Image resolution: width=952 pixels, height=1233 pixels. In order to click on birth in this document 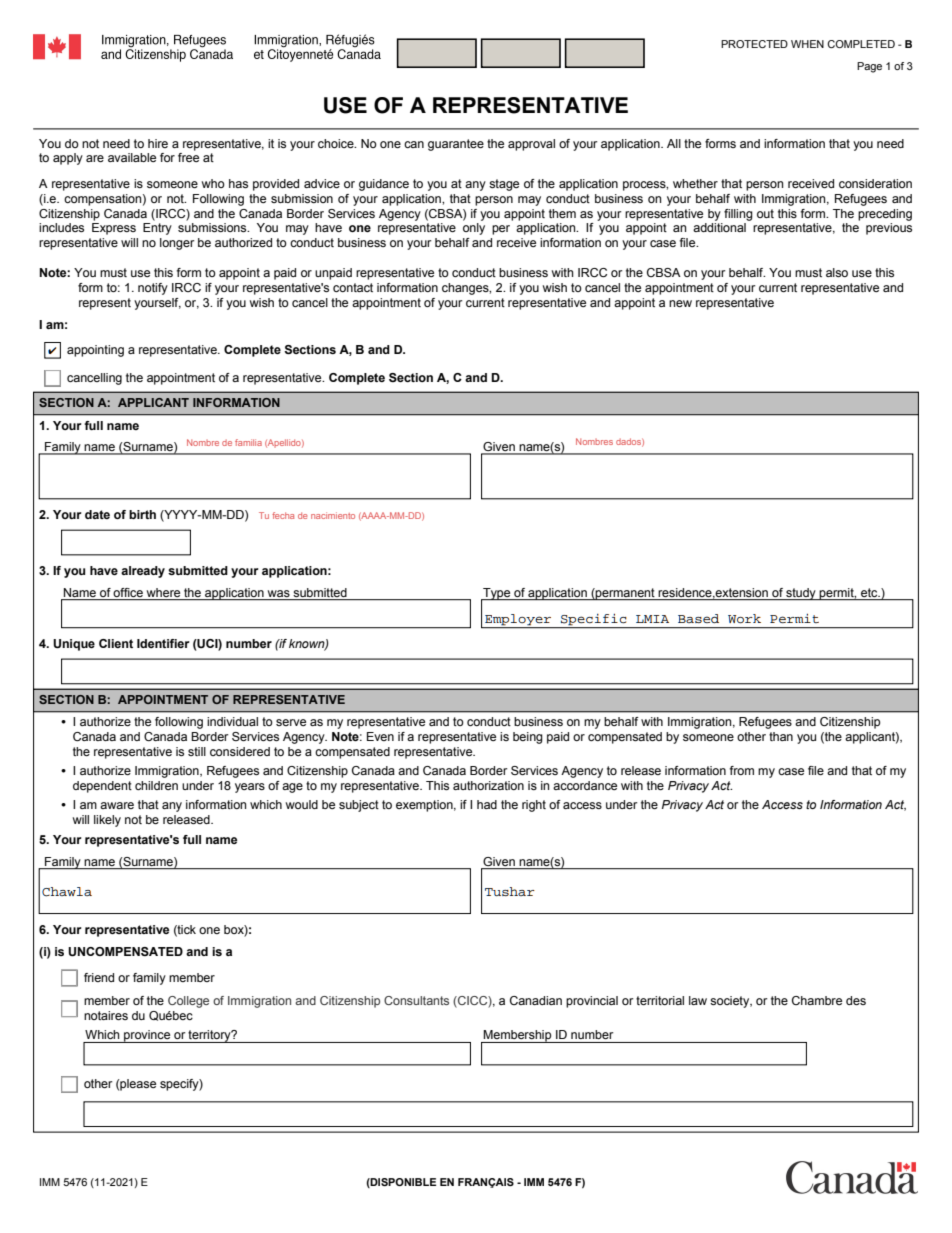, I will do `click(142, 514)`.
